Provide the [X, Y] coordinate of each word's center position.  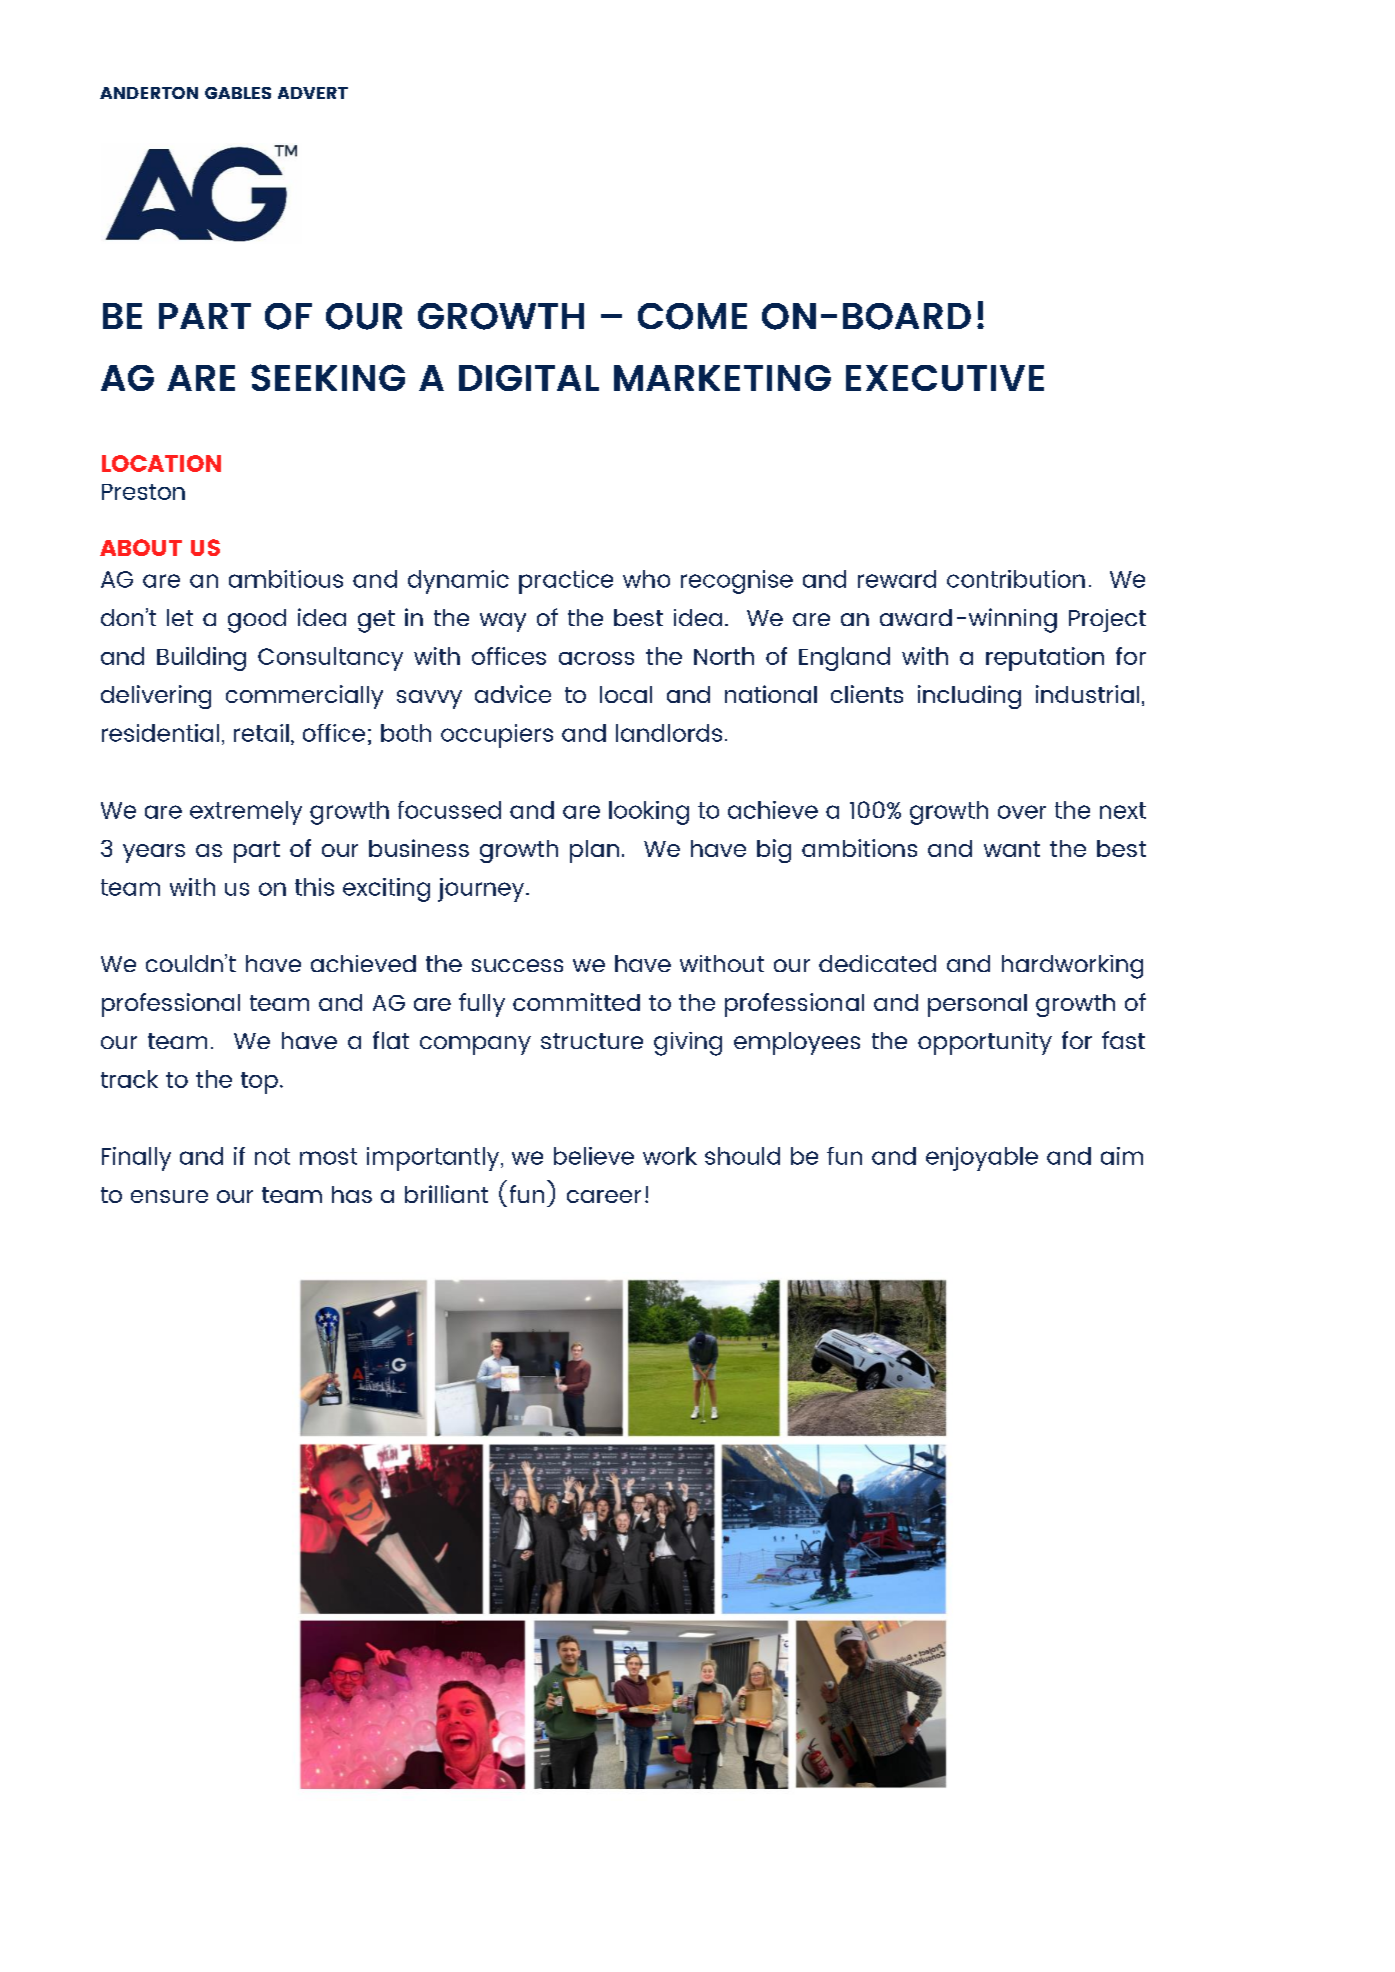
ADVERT [313, 93]
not [272, 1156]
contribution [1016, 579]
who [646, 579]
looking [649, 813]
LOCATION [161, 463]
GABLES [238, 93]
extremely [246, 813]
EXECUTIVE [945, 378]
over [1022, 812]
